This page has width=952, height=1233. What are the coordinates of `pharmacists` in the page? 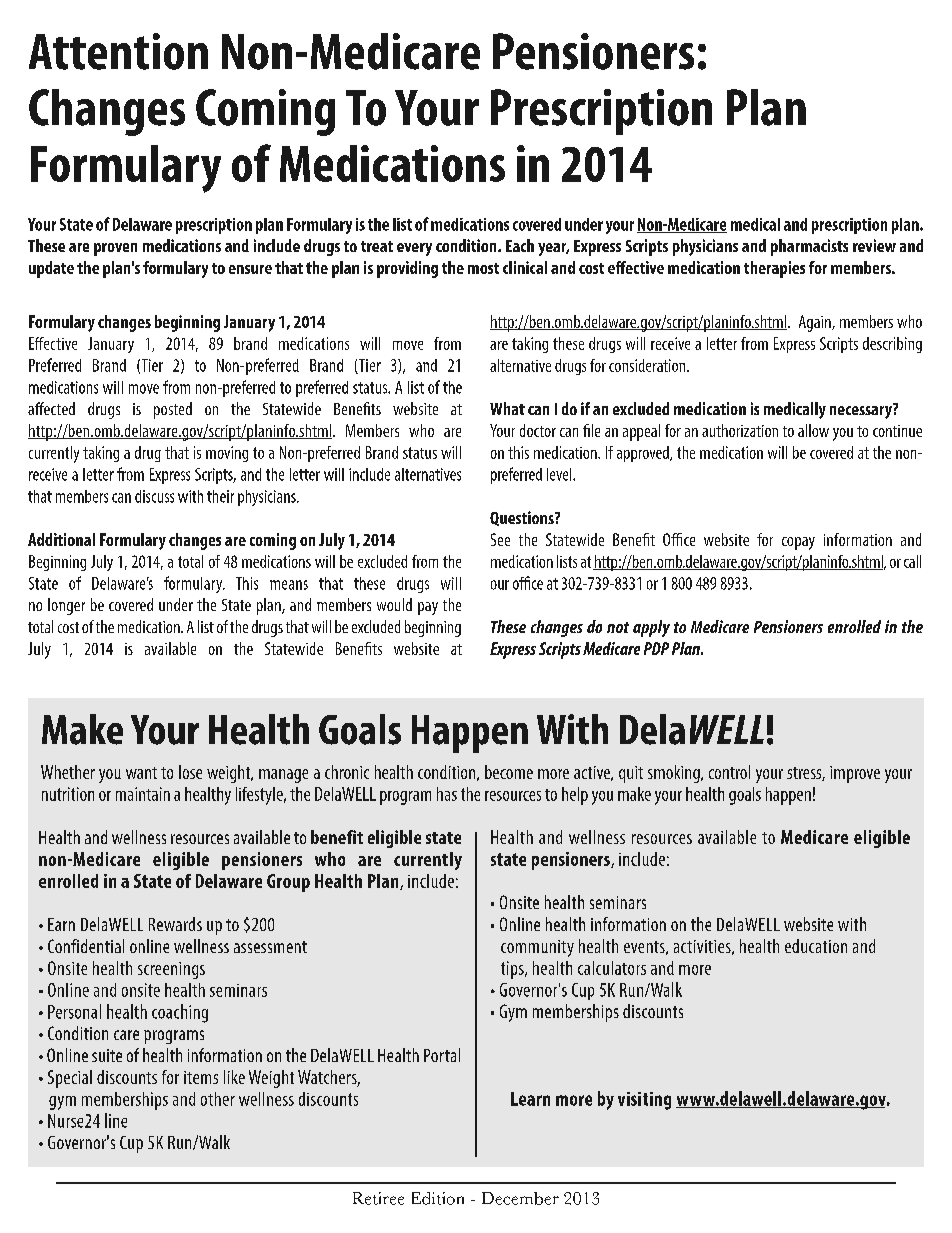 It's located at (809, 247).
